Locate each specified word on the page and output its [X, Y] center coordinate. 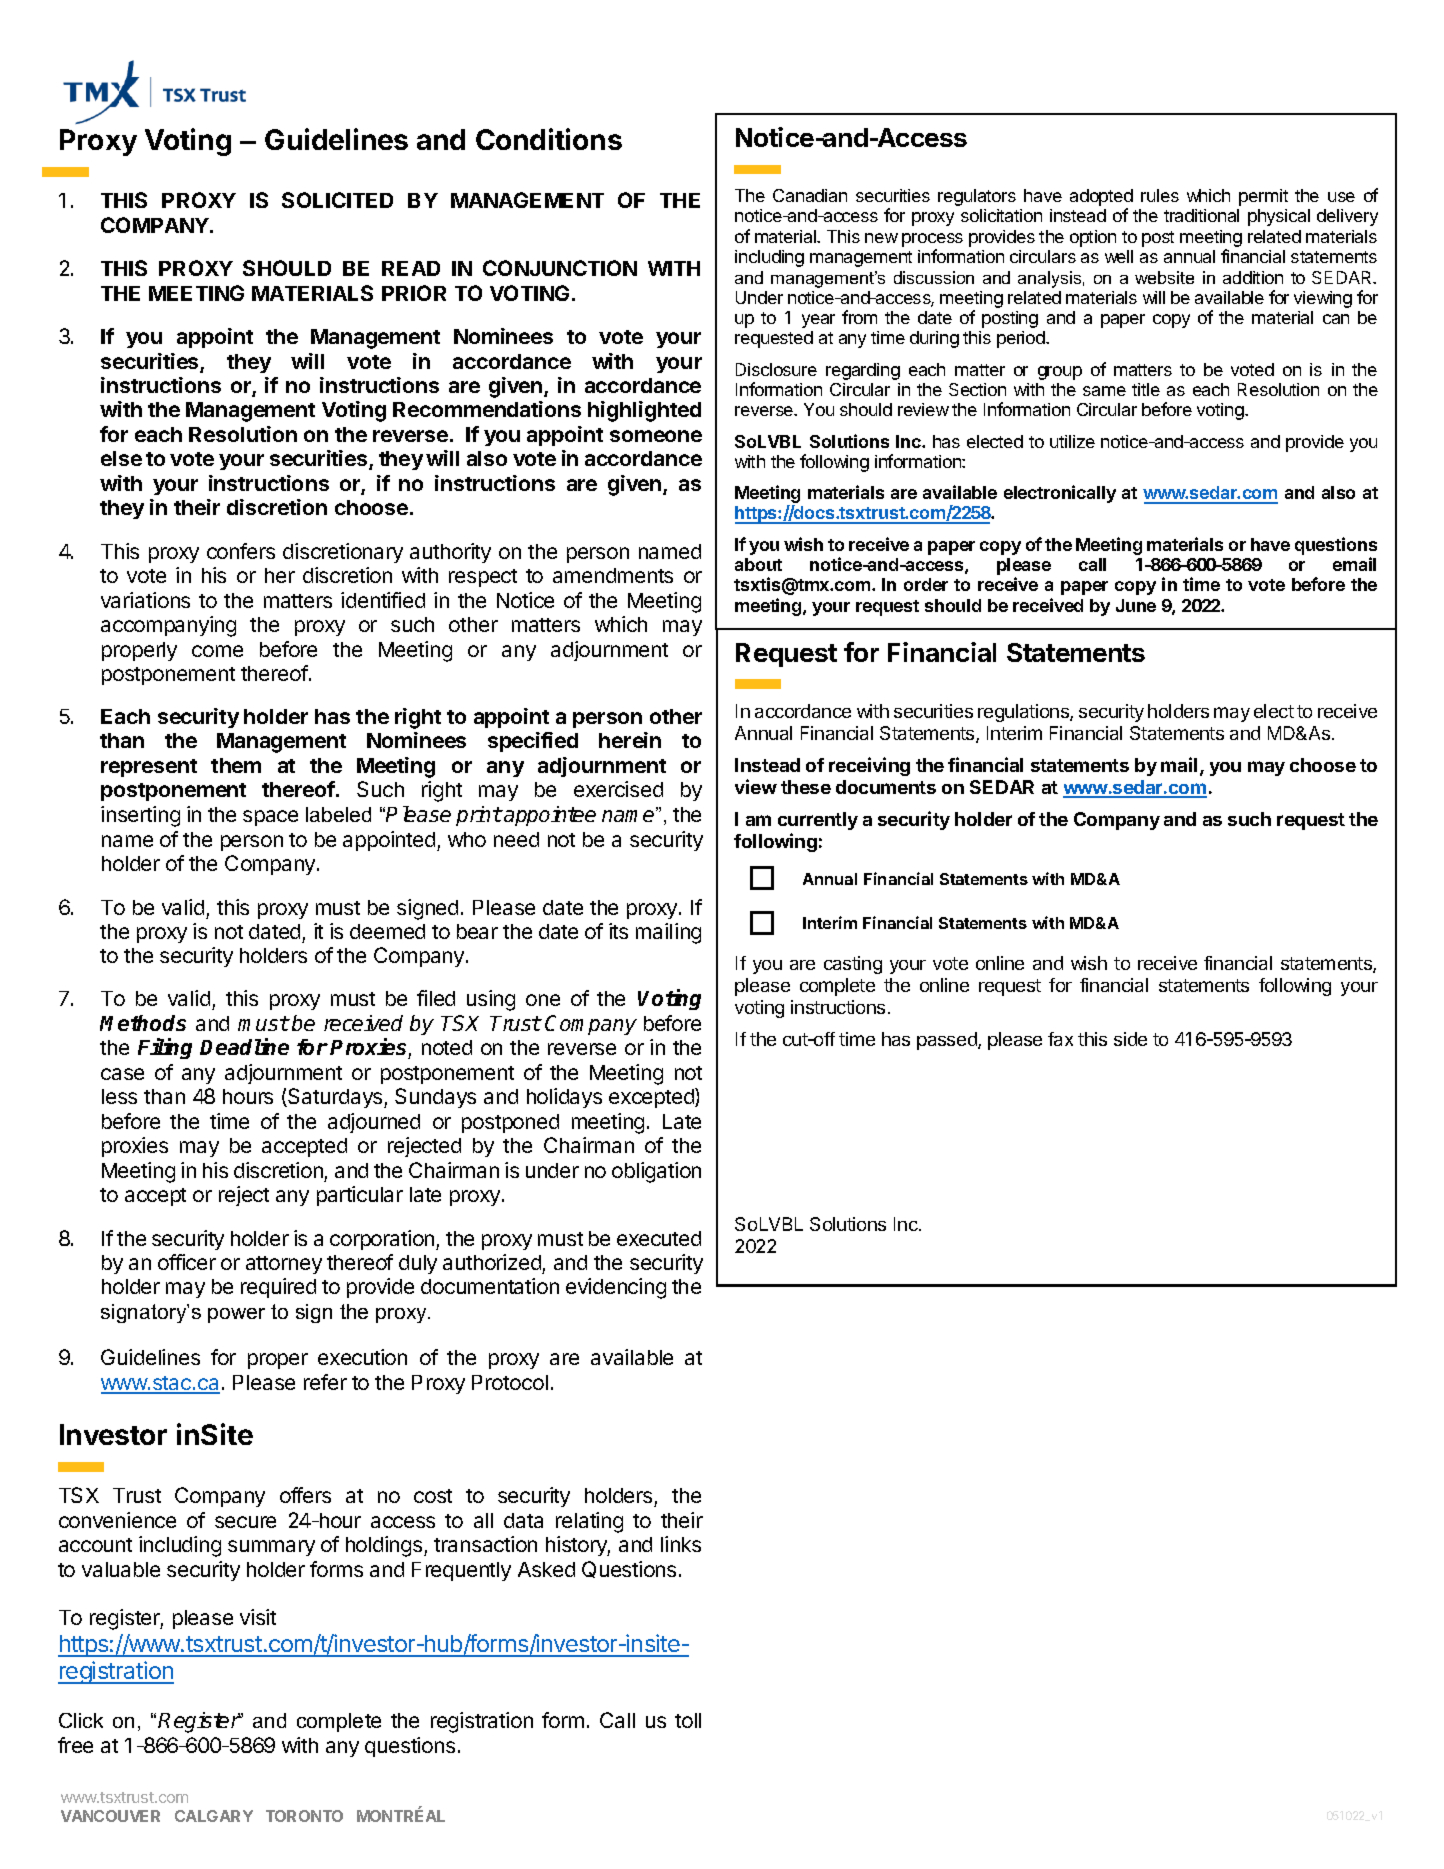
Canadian [810, 195]
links [681, 1544]
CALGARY [214, 1816]
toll [688, 1720]
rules [1160, 195]
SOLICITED [337, 200]
